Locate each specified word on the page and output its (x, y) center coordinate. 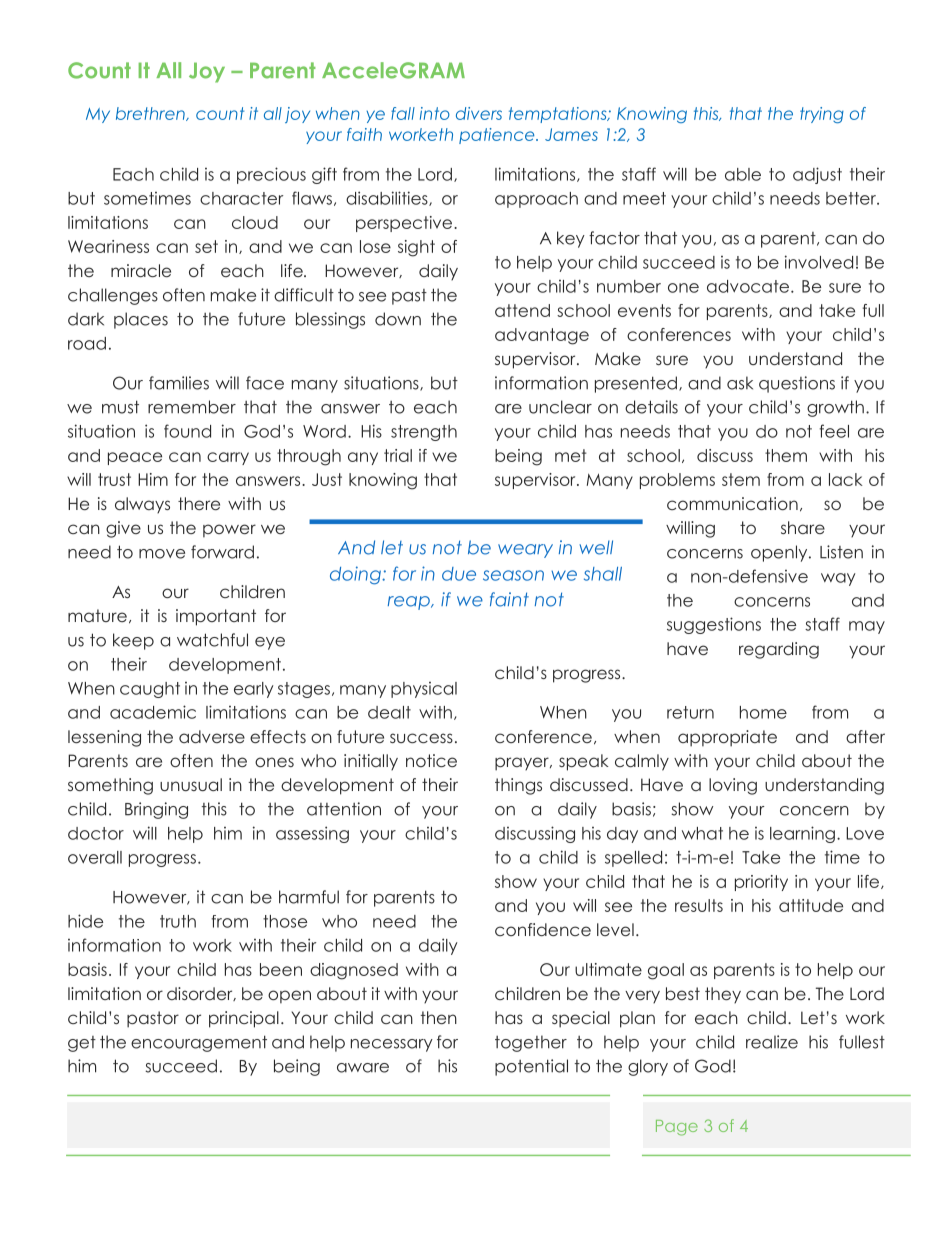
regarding (779, 650)
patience (498, 136)
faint (509, 599)
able (743, 174)
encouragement (199, 1043)
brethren (151, 114)
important (216, 617)
